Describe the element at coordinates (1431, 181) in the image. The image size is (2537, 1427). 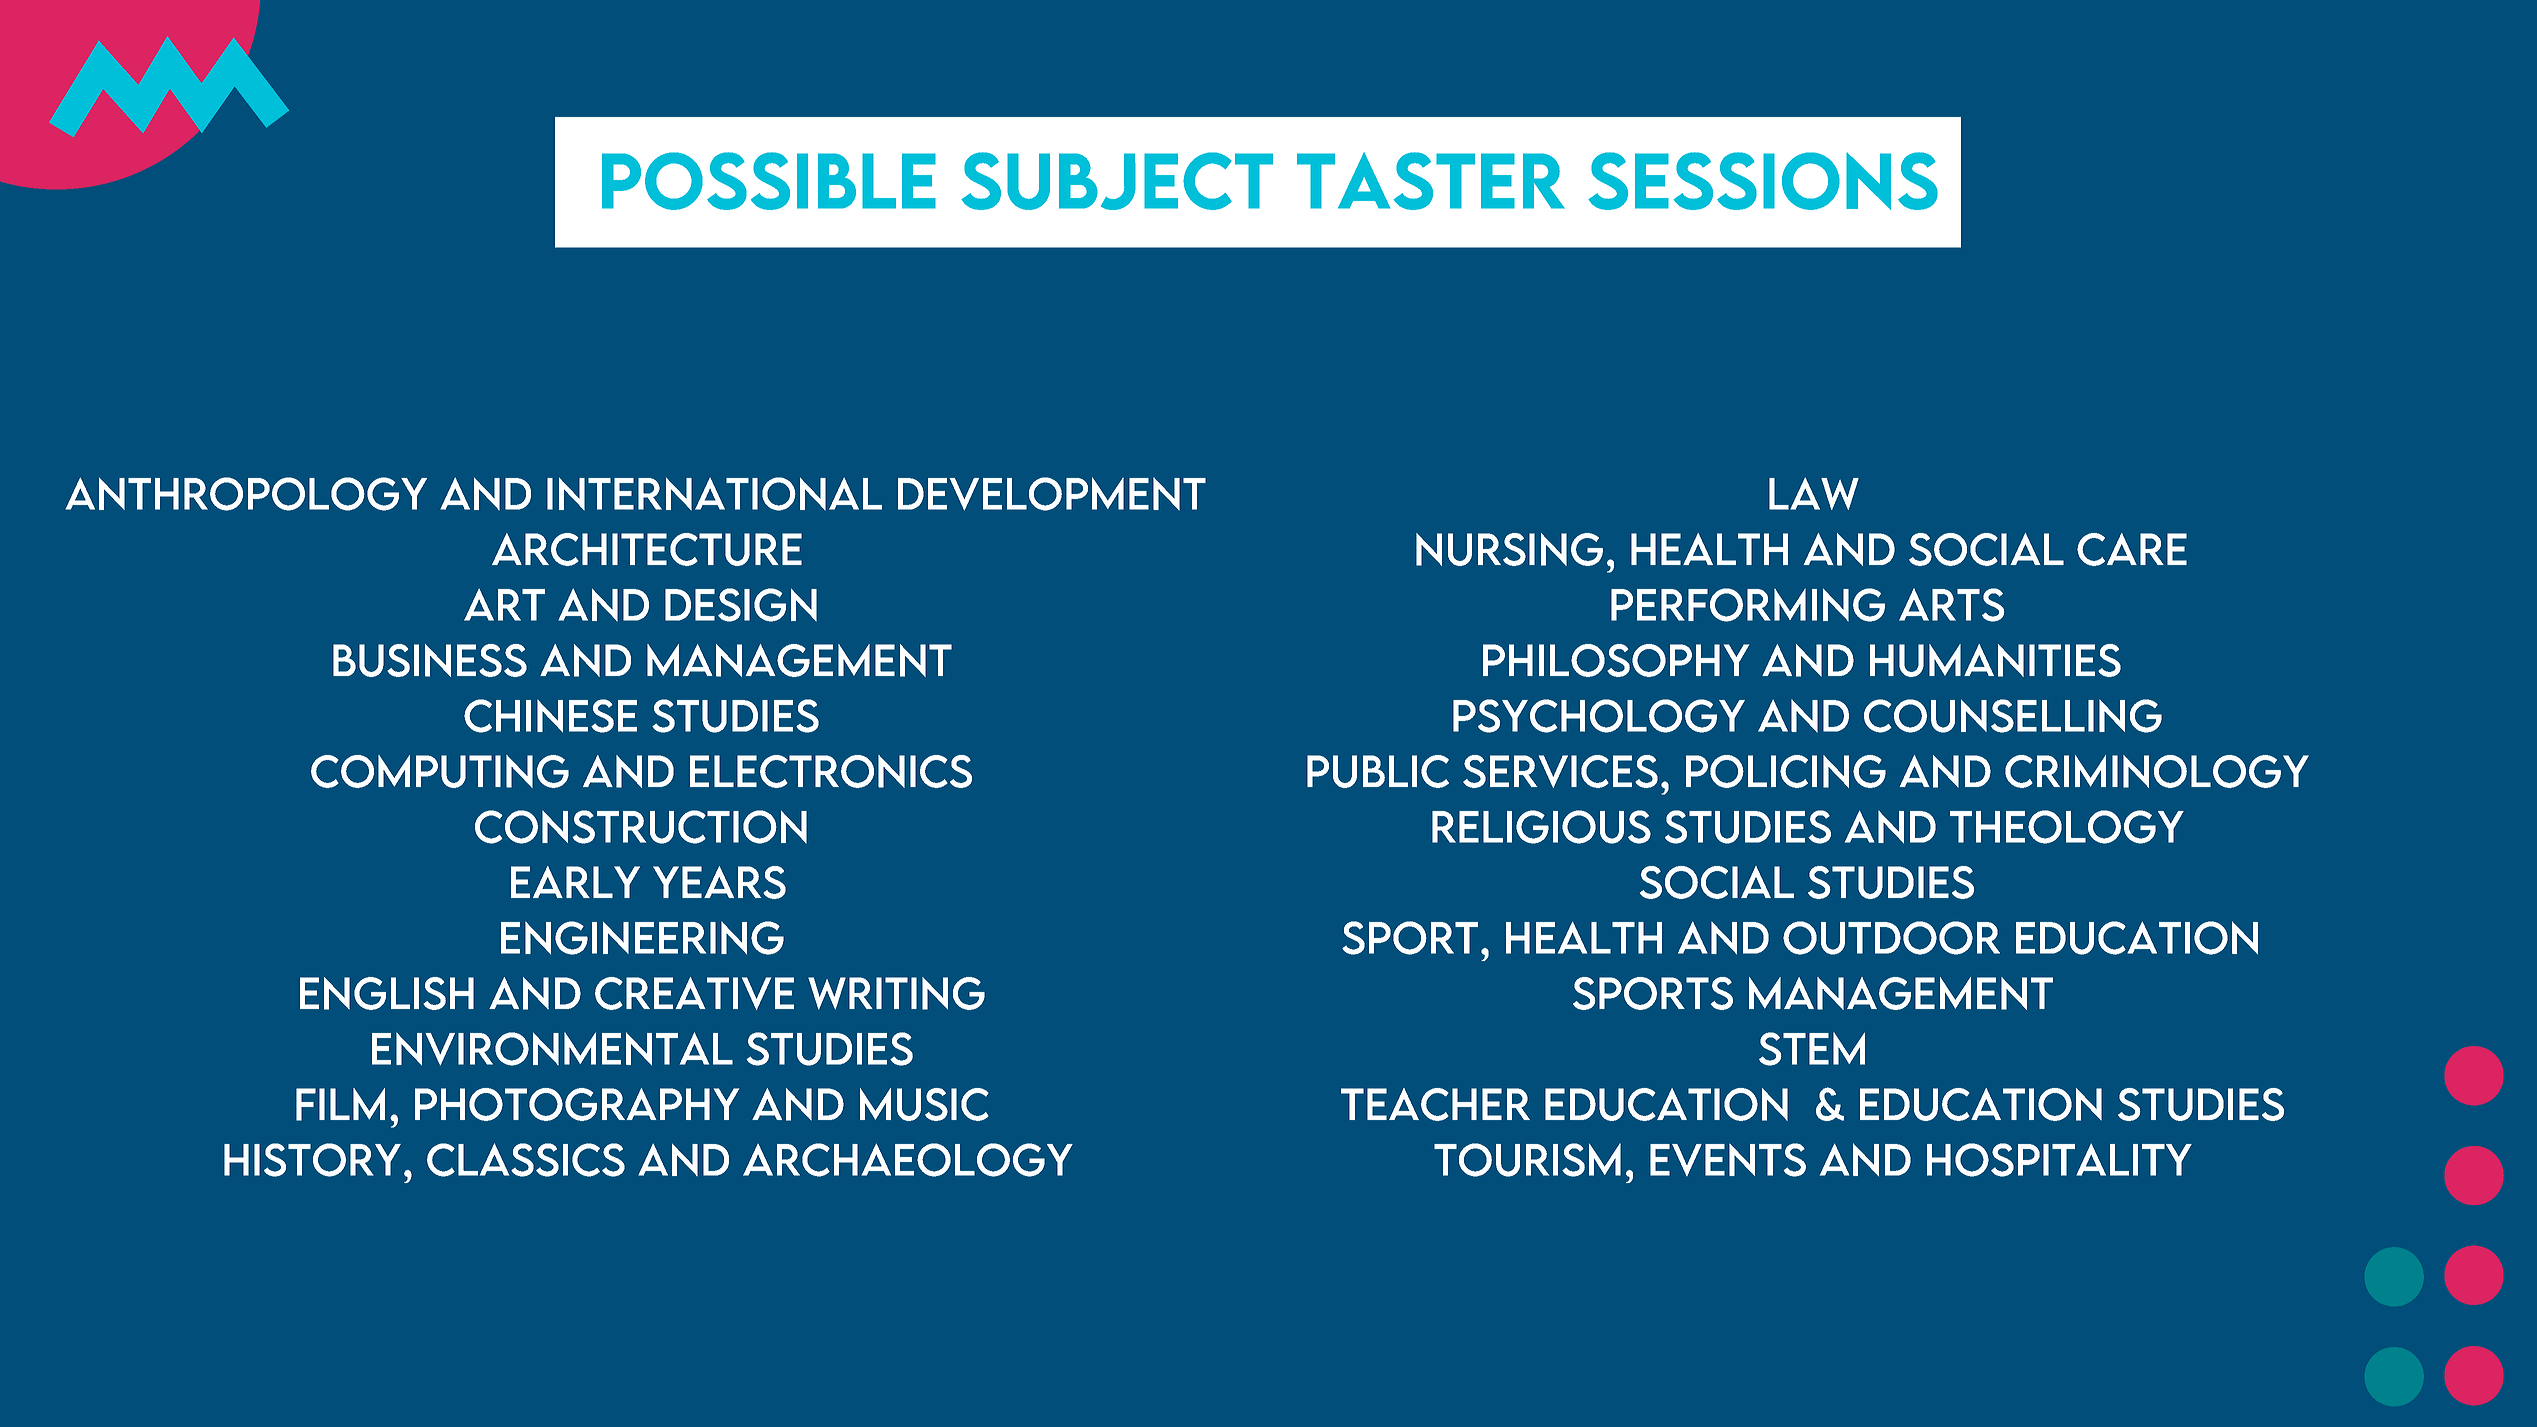
I see `TASTER` at that location.
